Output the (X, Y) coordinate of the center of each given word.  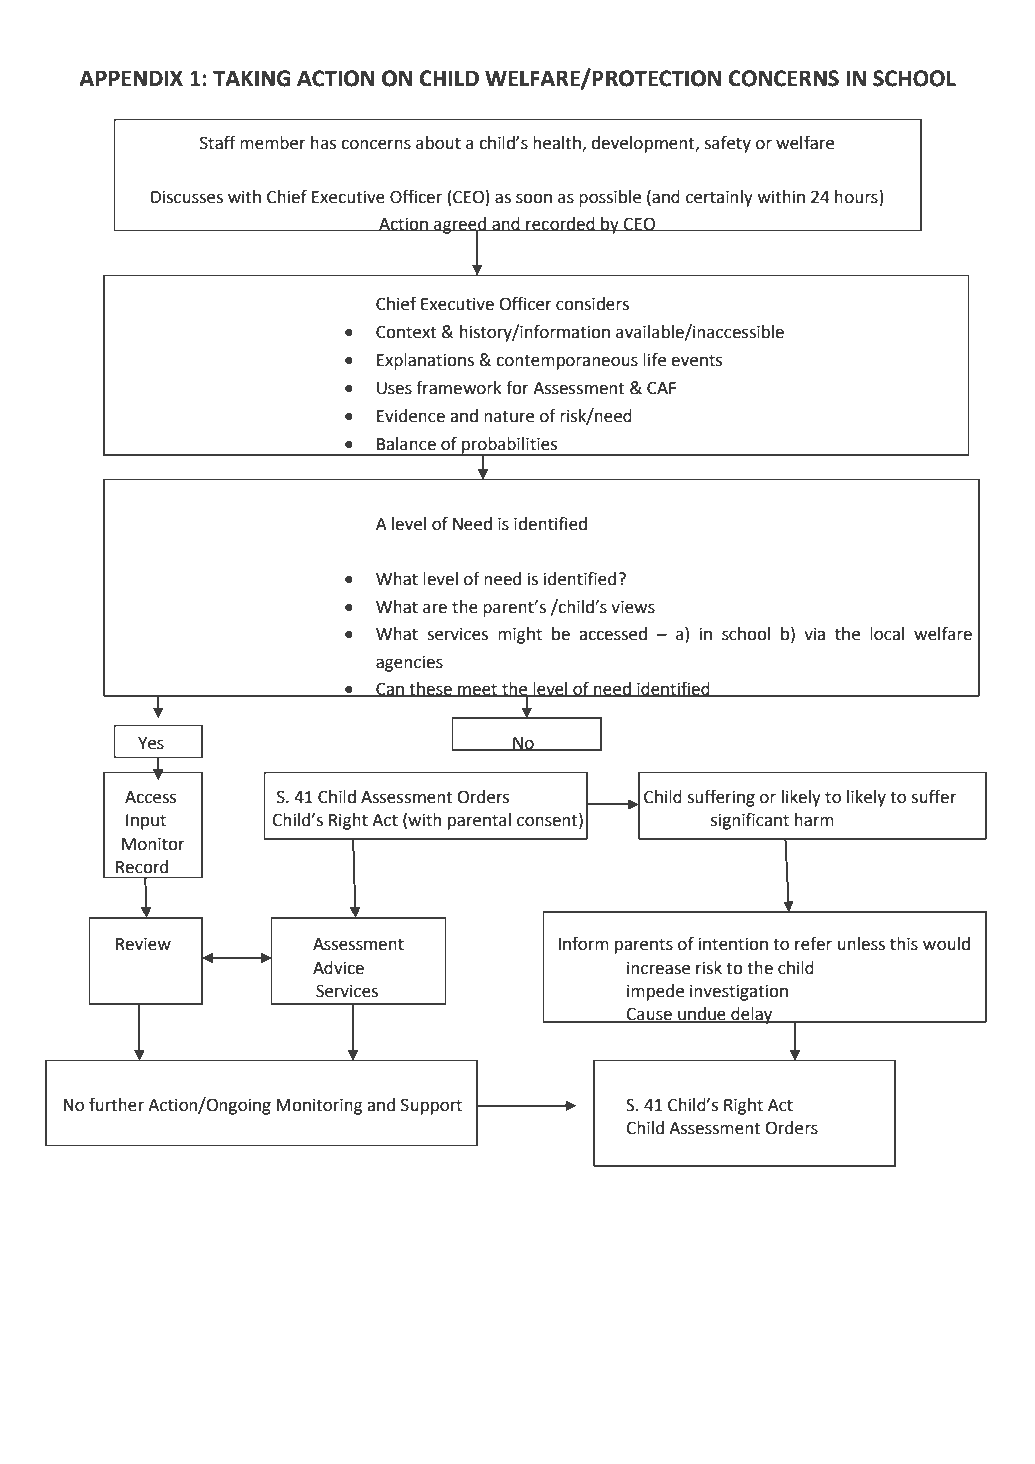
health (558, 144)
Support (431, 1106)
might (520, 635)
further (116, 1105)
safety (727, 144)
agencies (409, 664)
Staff (218, 143)
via (814, 634)
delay (752, 1015)
